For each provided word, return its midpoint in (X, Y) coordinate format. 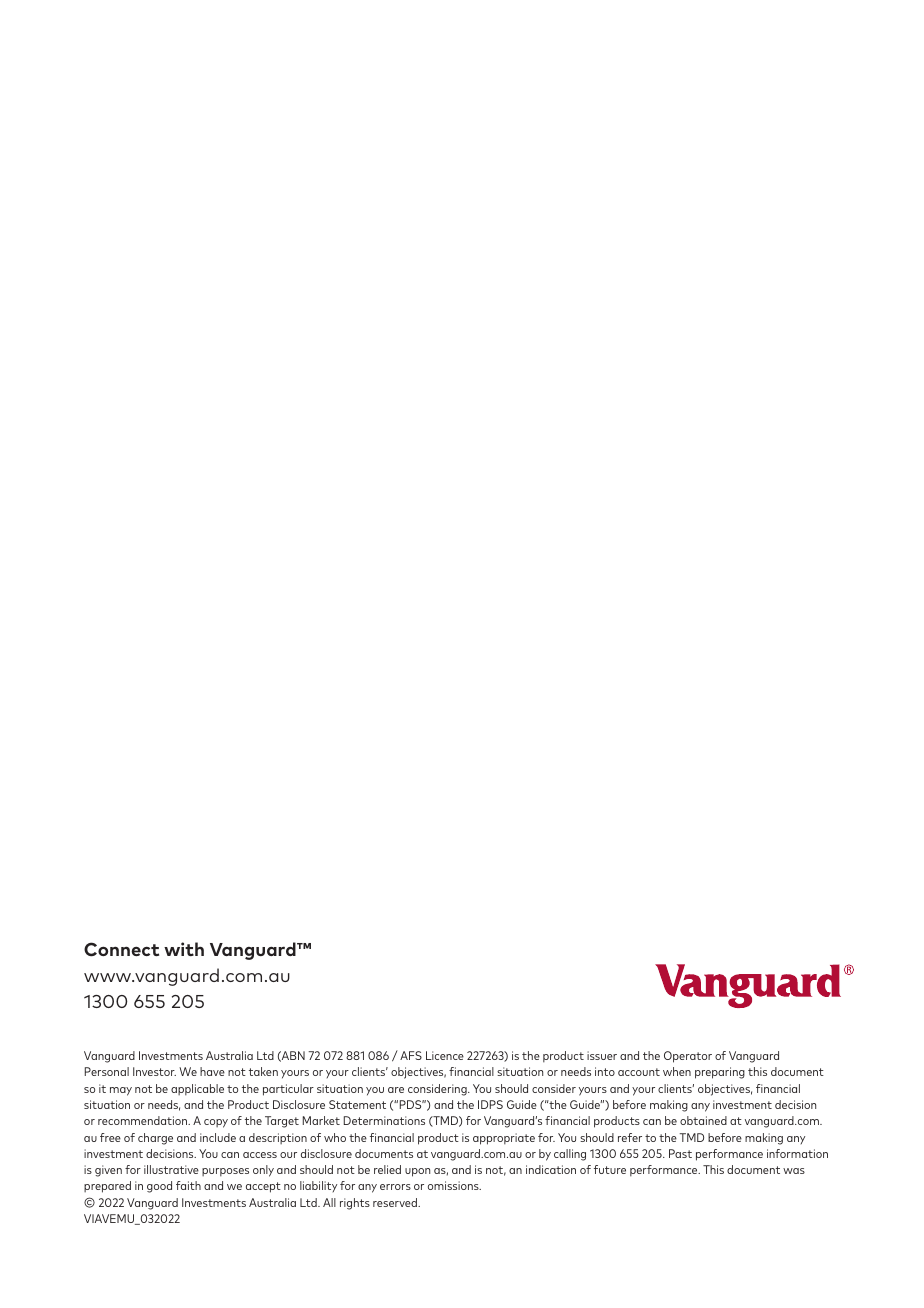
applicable (197, 1090)
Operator (688, 1057)
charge (155, 1139)
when (677, 1071)
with (184, 949)
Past (680, 1153)
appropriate (504, 1139)
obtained (703, 1120)
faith (188, 1185)
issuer (602, 1055)
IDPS (490, 1104)
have (212, 1071)
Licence (445, 1055)
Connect (121, 949)
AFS (411, 1055)
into (605, 1071)
